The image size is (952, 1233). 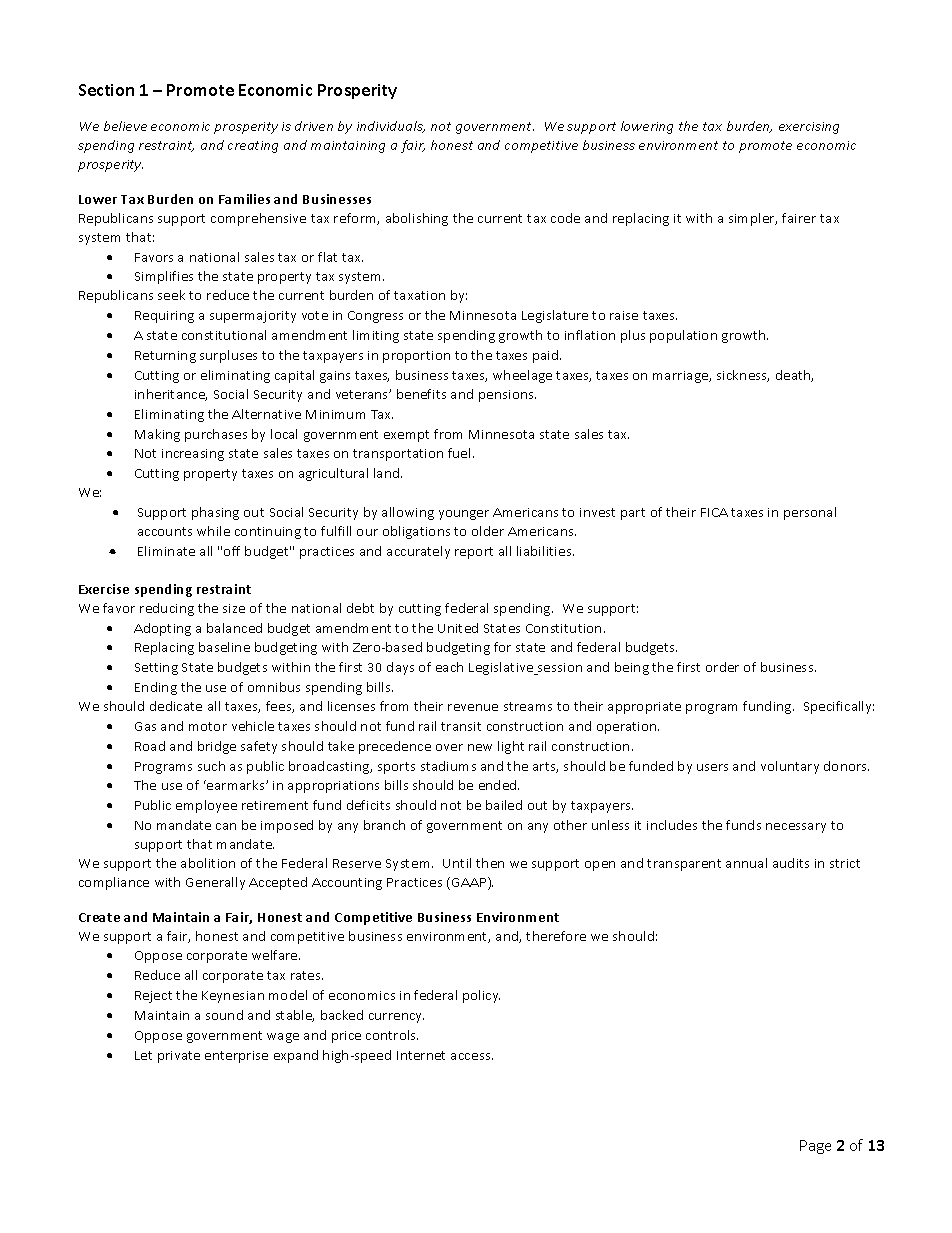 I want to click on exercising, so click(x=809, y=128).
